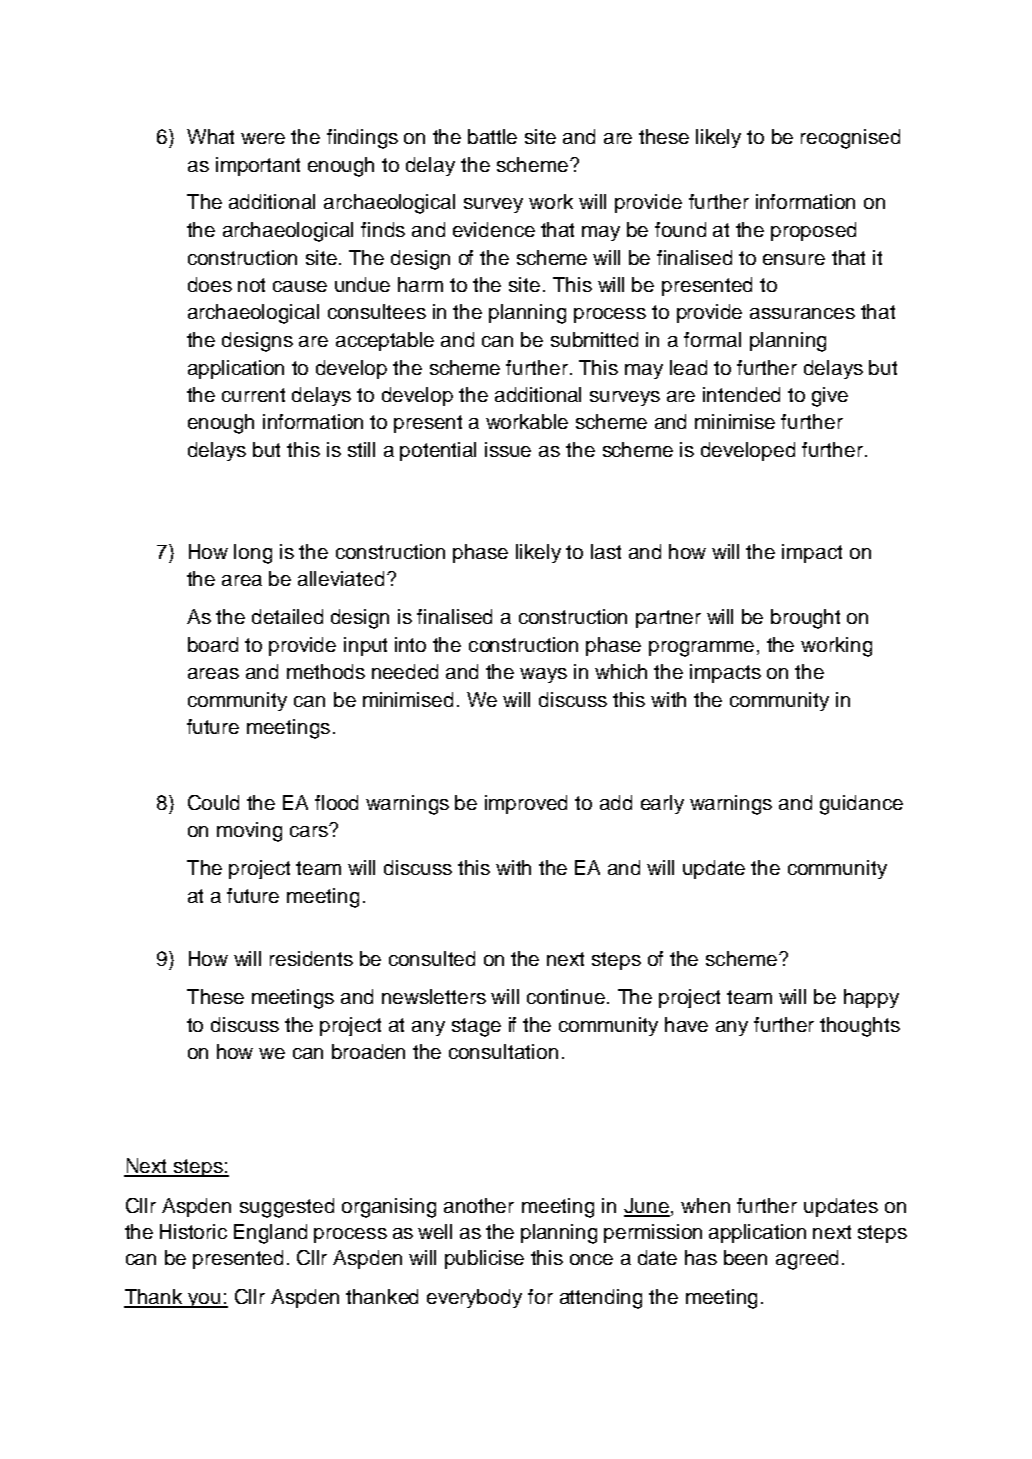 This image has width=1032, height=1459. Describe the element at coordinates (484, 1259) in the image. I see `publicise` at that location.
